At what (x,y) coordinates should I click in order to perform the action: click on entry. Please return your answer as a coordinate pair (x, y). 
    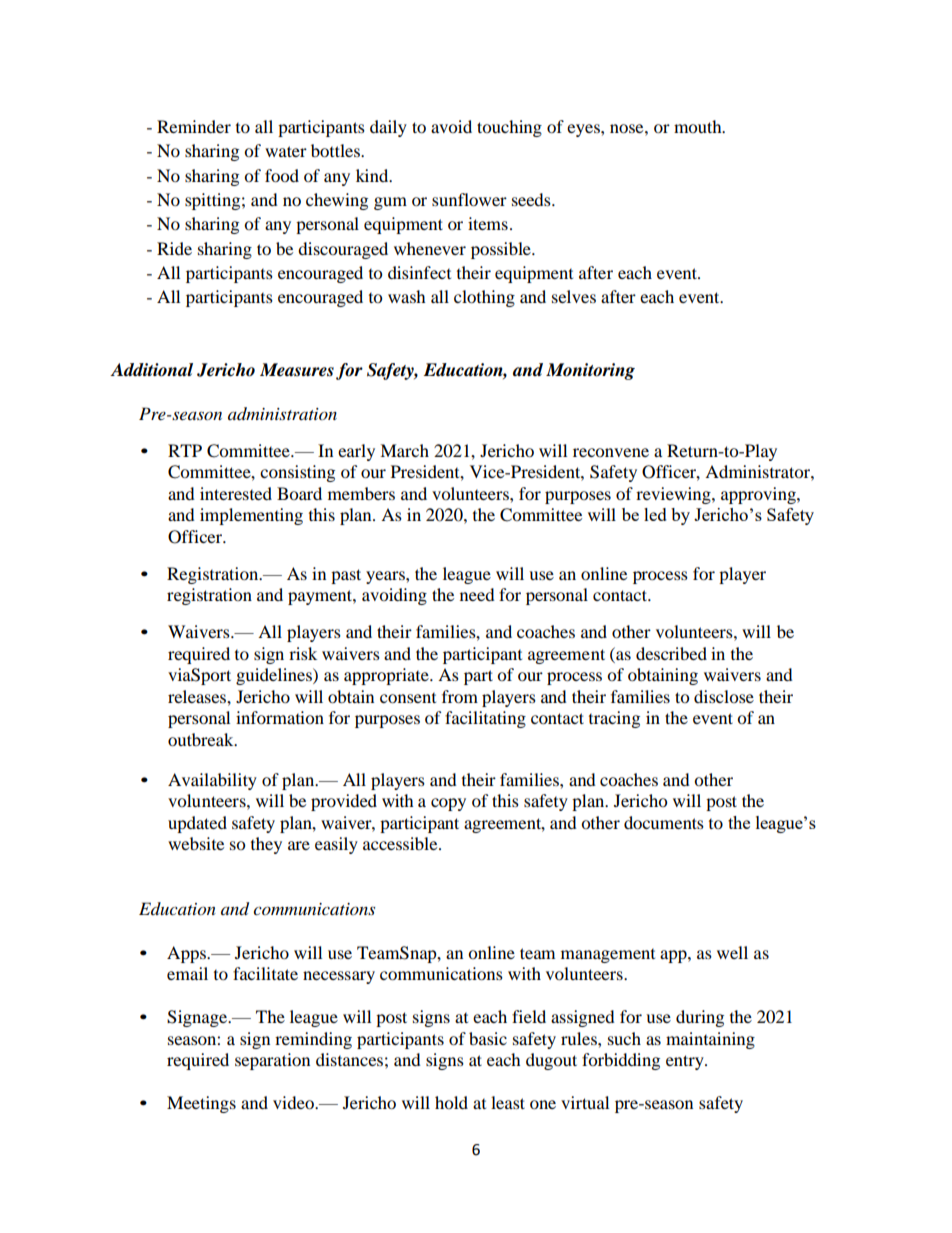
    Looking at the image, I should click on (686, 1062).
